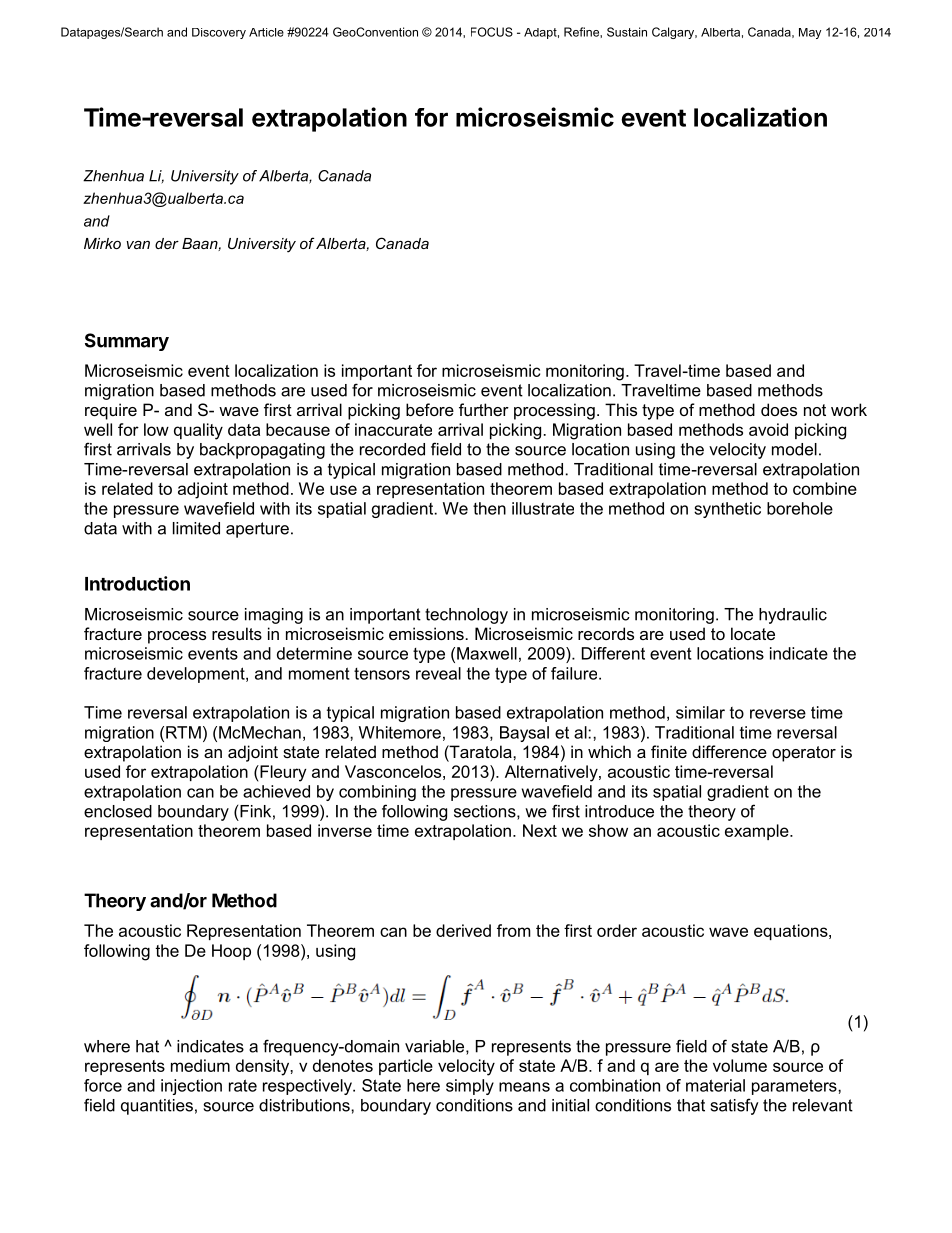  I want to click on FOCUS, so click(492, 32).
